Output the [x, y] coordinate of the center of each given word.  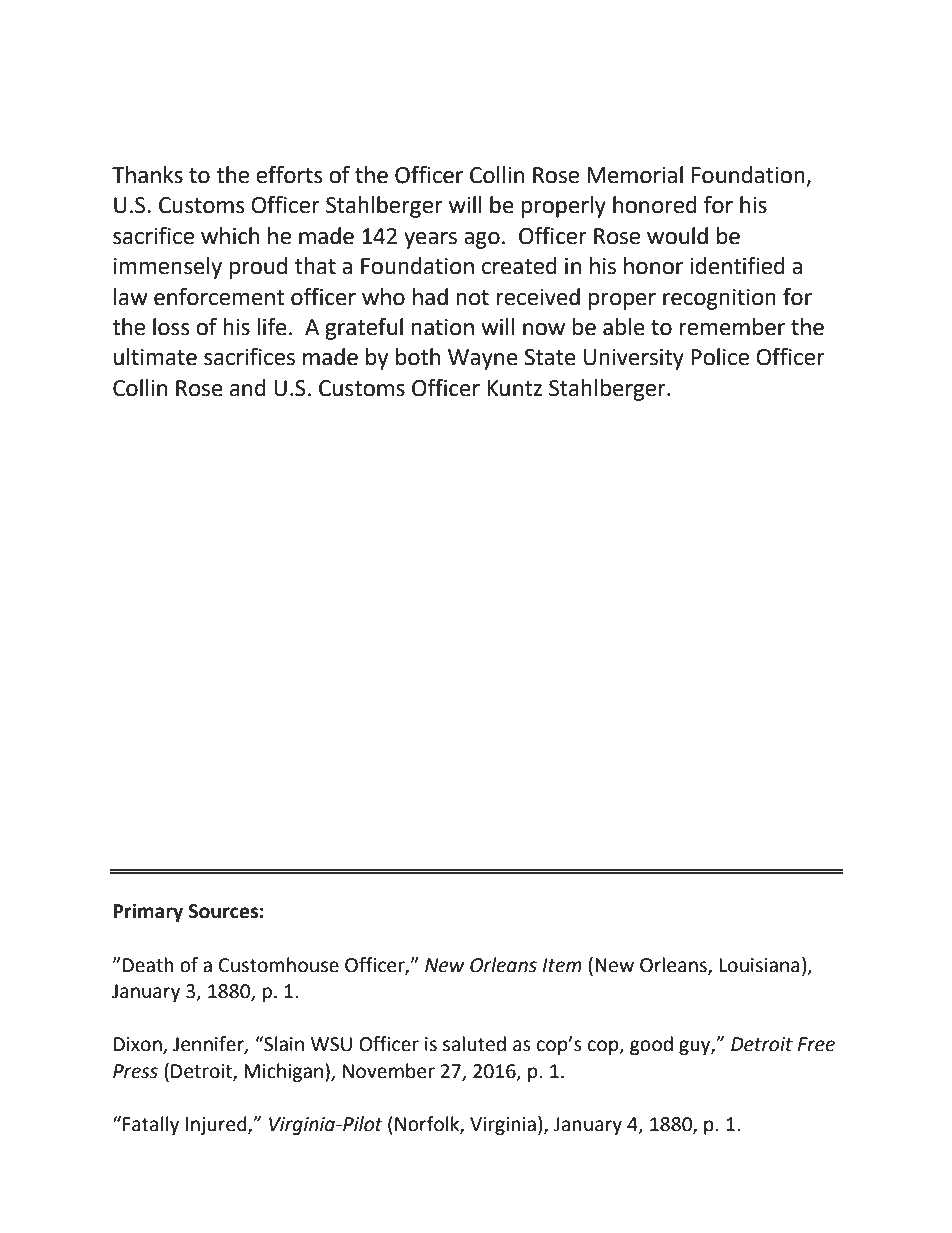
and [248, 388]
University [634, 359]
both [418, 357]
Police [720, 357]
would [677, 236]
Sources [223, 911]
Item [562, 965]
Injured [217, 1125]
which [230, 236]
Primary [148, 912]
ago [482, 240]
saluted [474, 1044]
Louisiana [759, 965]
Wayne [483, 359]
